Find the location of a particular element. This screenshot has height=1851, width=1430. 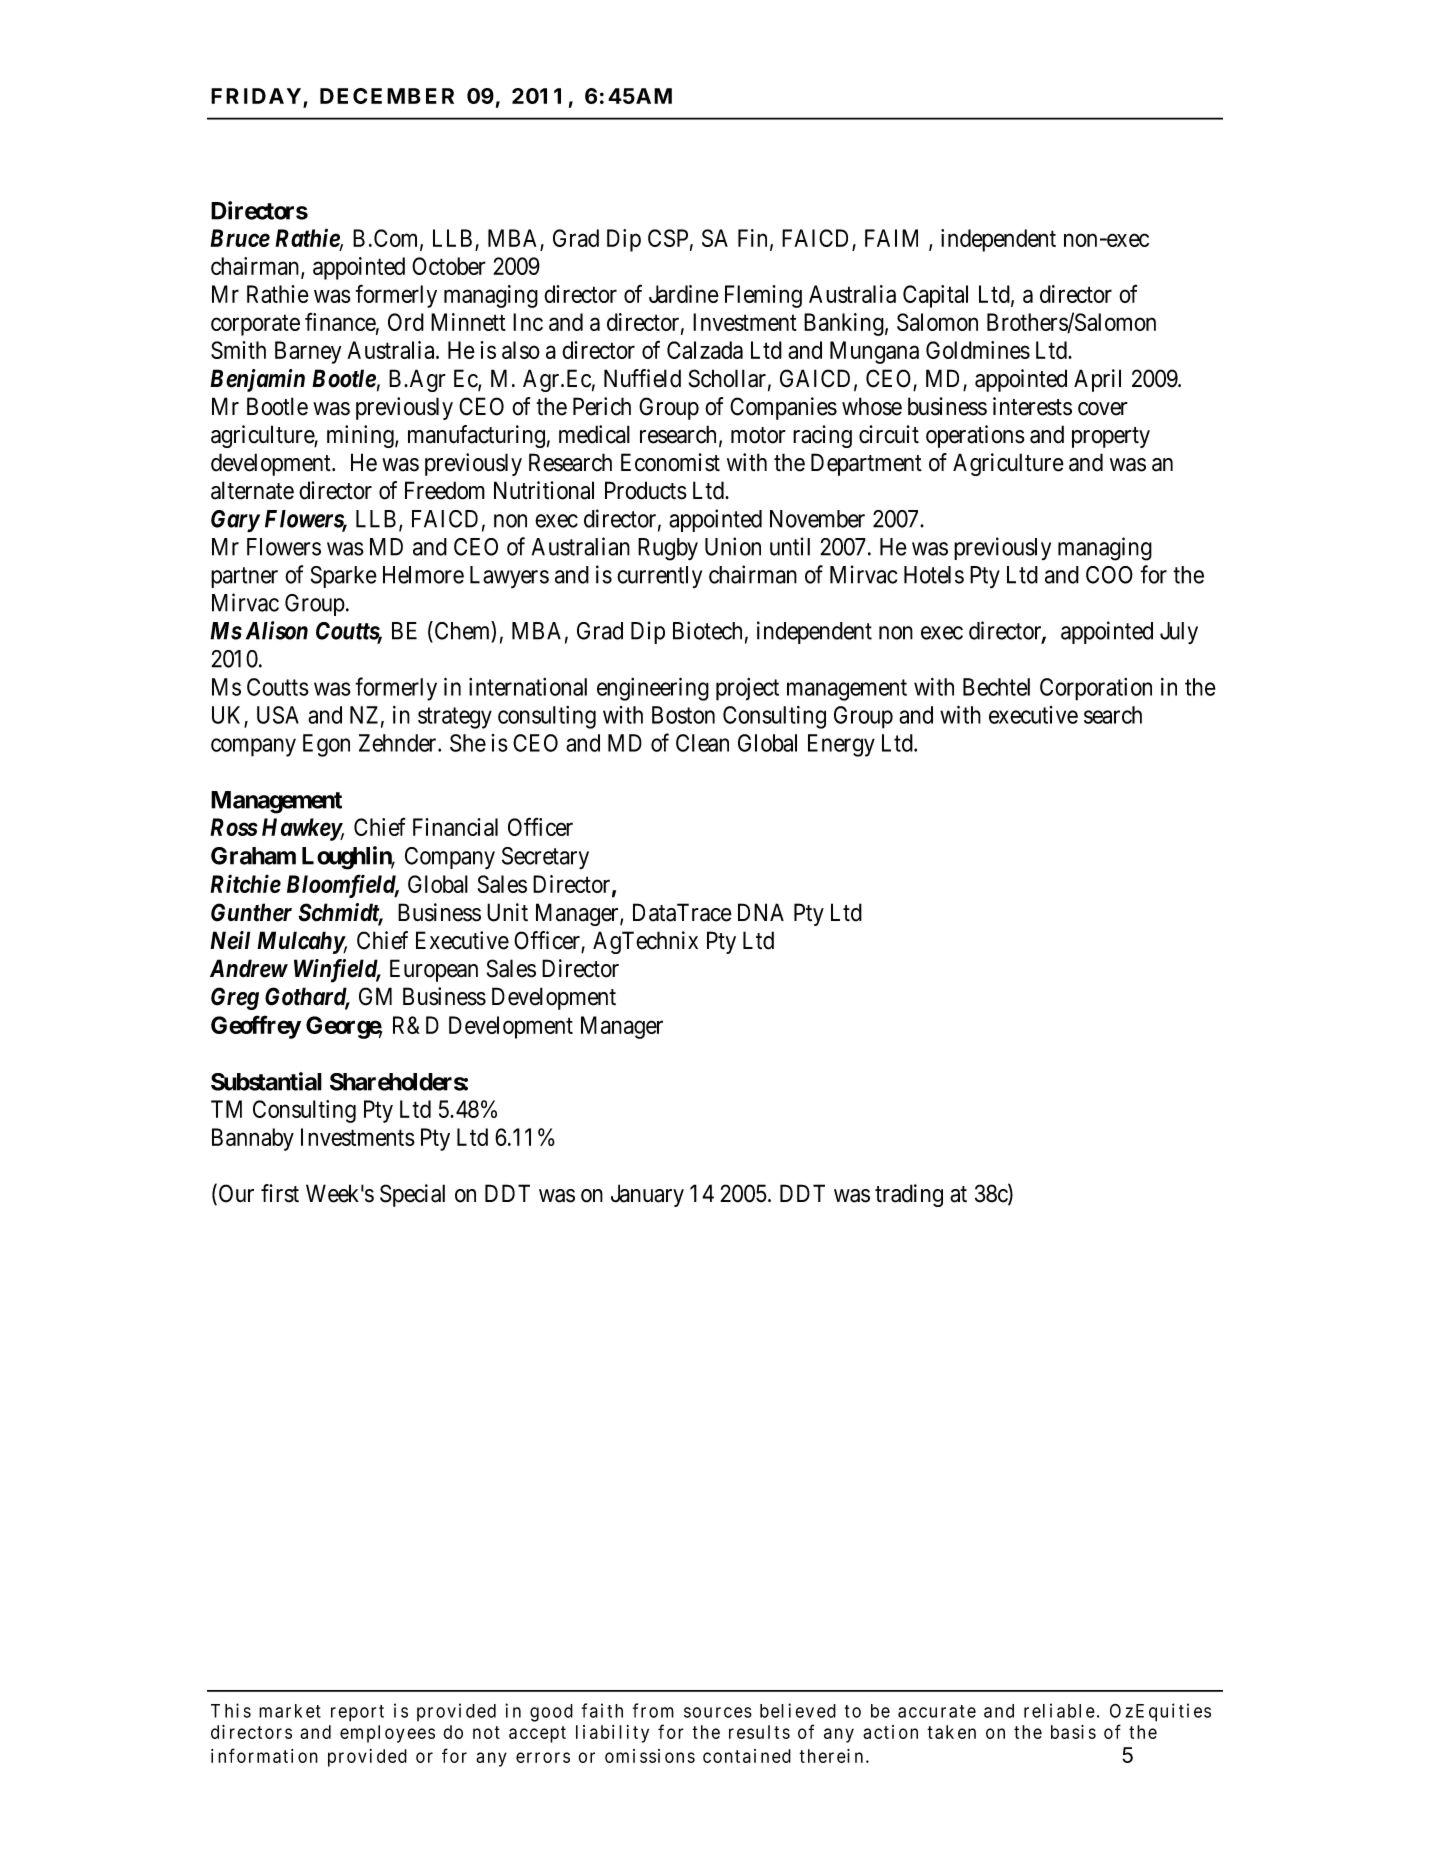

Energy is located at coordinates (841, 745).
